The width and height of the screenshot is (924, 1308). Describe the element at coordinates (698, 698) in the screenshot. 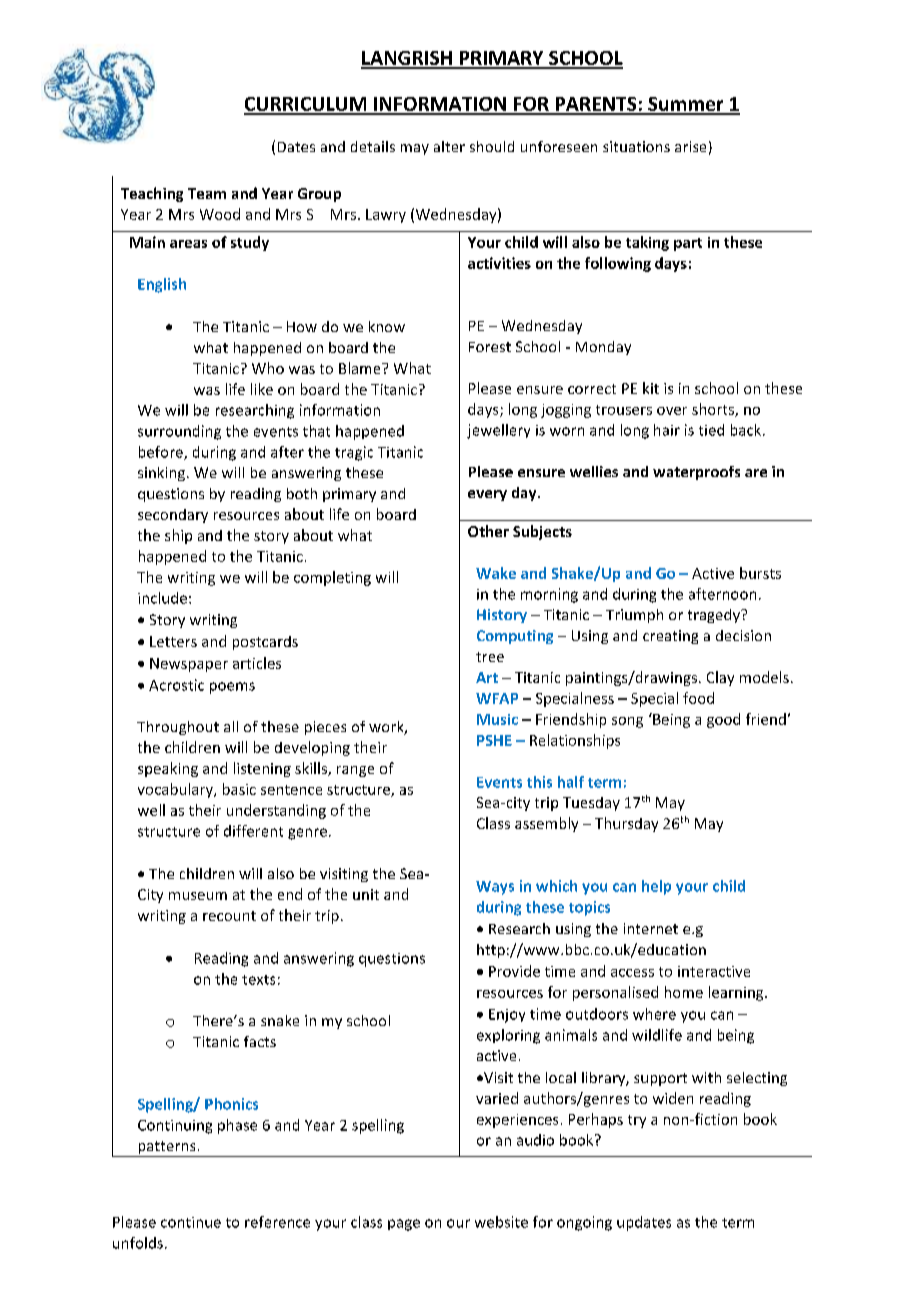

I see `food` at that location.
